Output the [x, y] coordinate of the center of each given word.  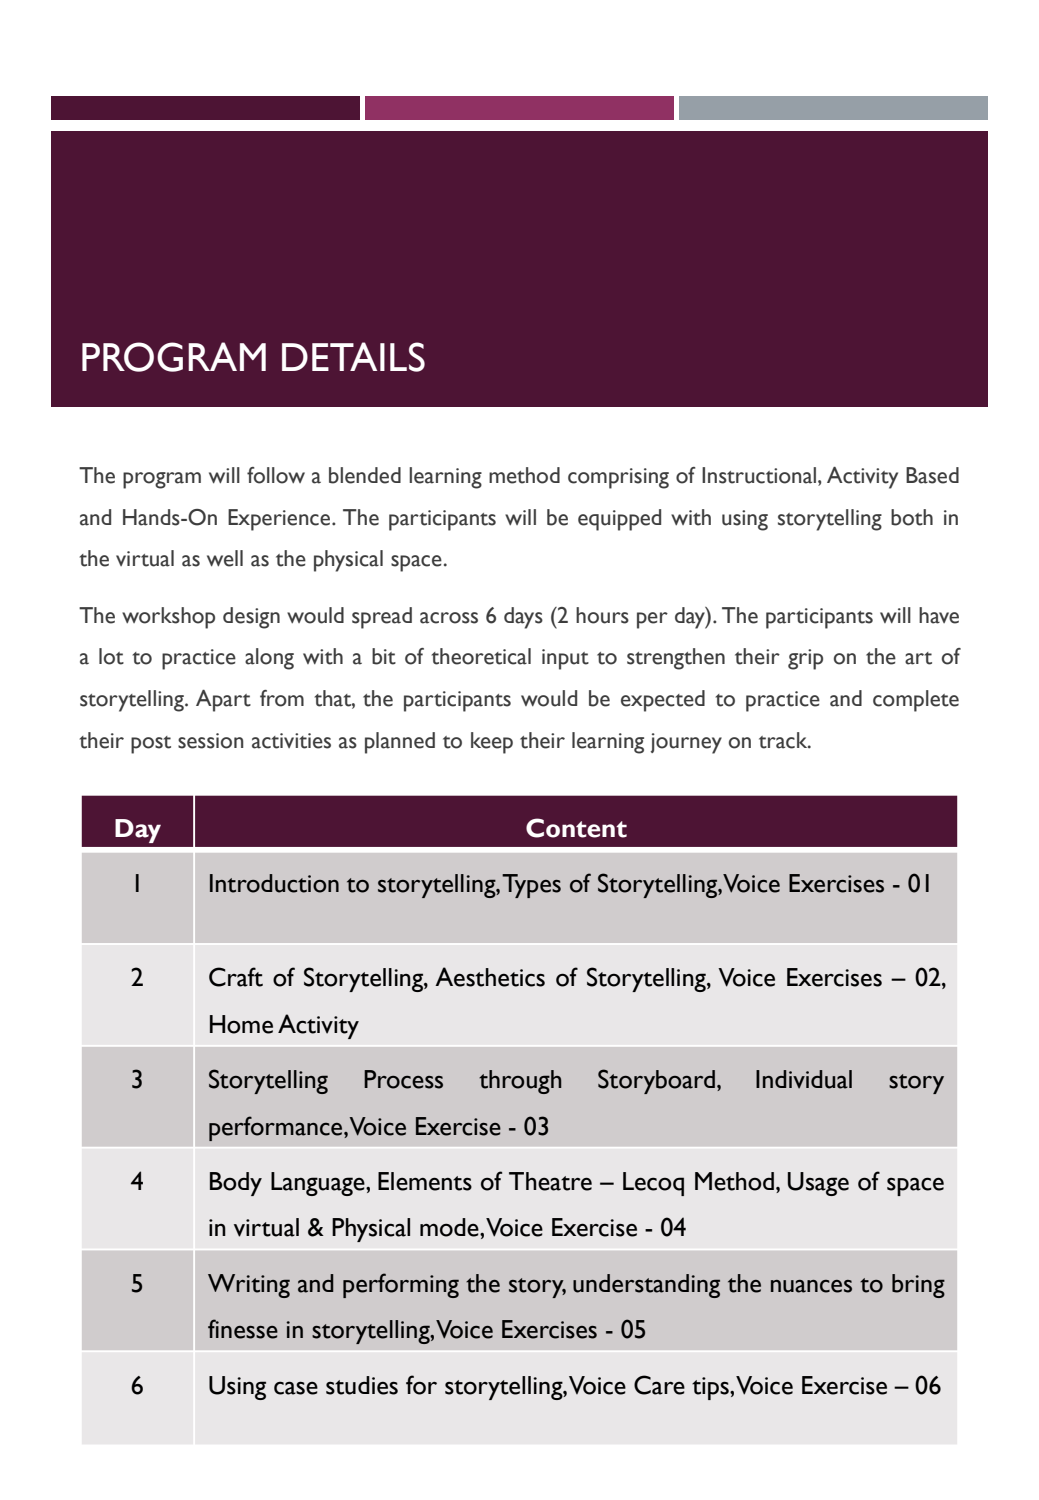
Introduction [274, 883]
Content [576, 828]
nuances [811, 1286]
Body [236, 1184]
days [523, 618]
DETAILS [353, 357]
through [520, 1082]
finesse [243, 1329]
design [251, 618]
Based [932, 475]
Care [659, 1385]
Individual [804, 1079]
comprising [618, 478]
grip [805, 659]
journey [686, 743]
